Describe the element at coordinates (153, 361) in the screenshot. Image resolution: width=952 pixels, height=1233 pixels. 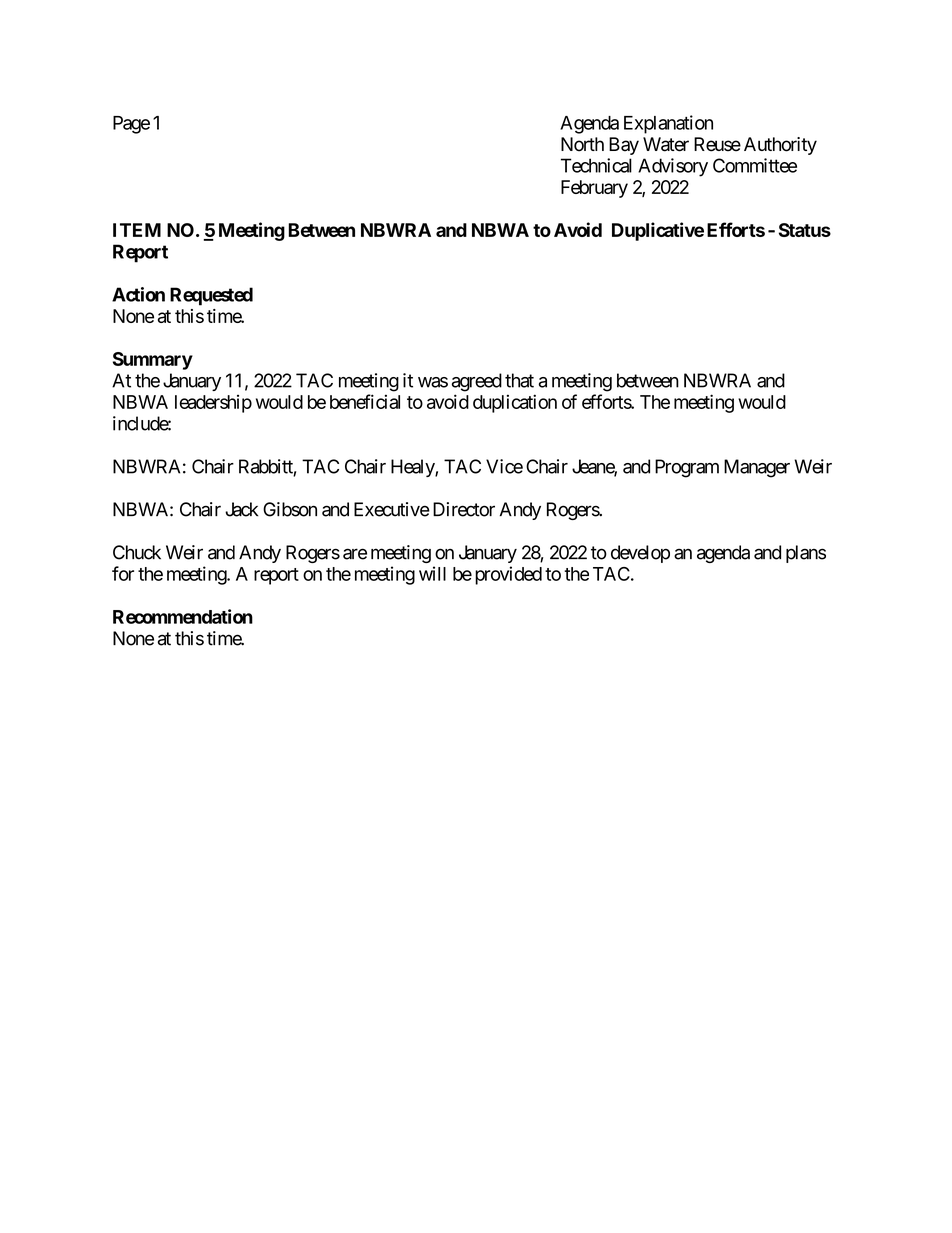
I see `Summary` at that location.
